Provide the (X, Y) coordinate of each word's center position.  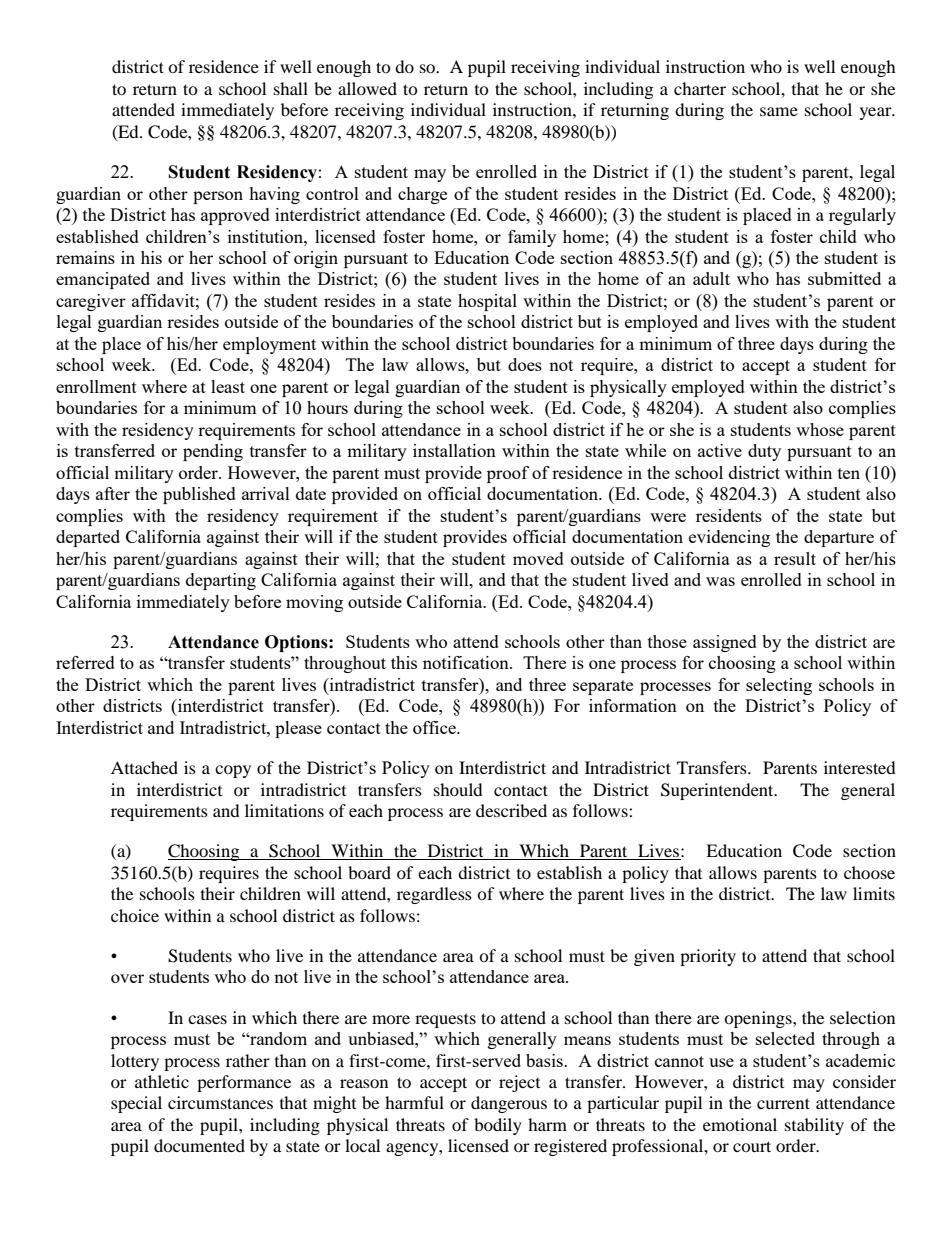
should (458, 789)
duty (764, 452)
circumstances (220, 1102)
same (779, 111)
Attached (144, 767)
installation (454, 450)
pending (213, 452)
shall (291, 88)
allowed (367, 88)
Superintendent (718, 791)
